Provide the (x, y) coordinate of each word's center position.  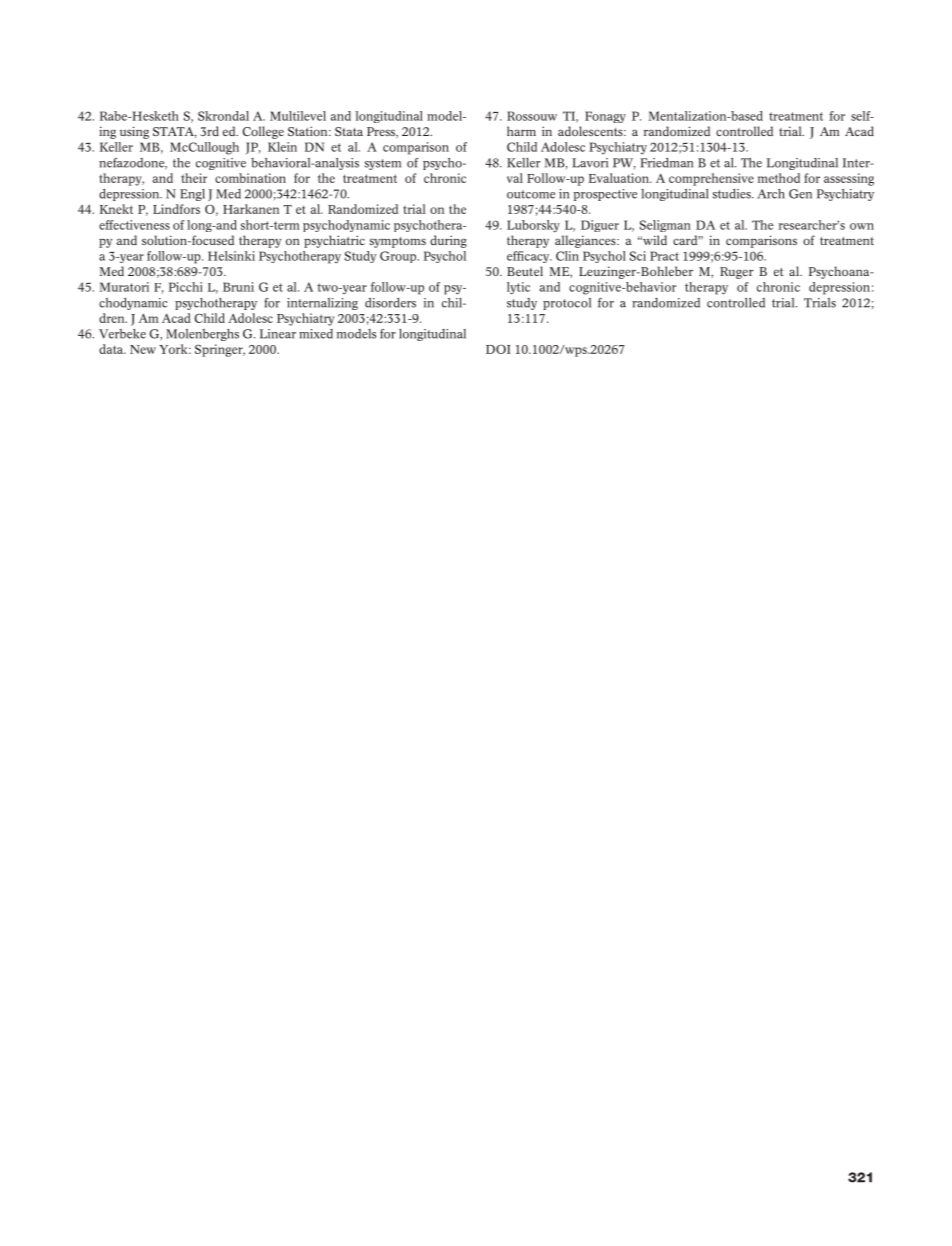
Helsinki (231, 256)
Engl (192, 195)
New (143, 349)
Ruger (737, 273)
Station (309, 131)
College (263, 132)
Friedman (666, 163)
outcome (531, 194)
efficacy (529, 257)
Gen (800, 194)
